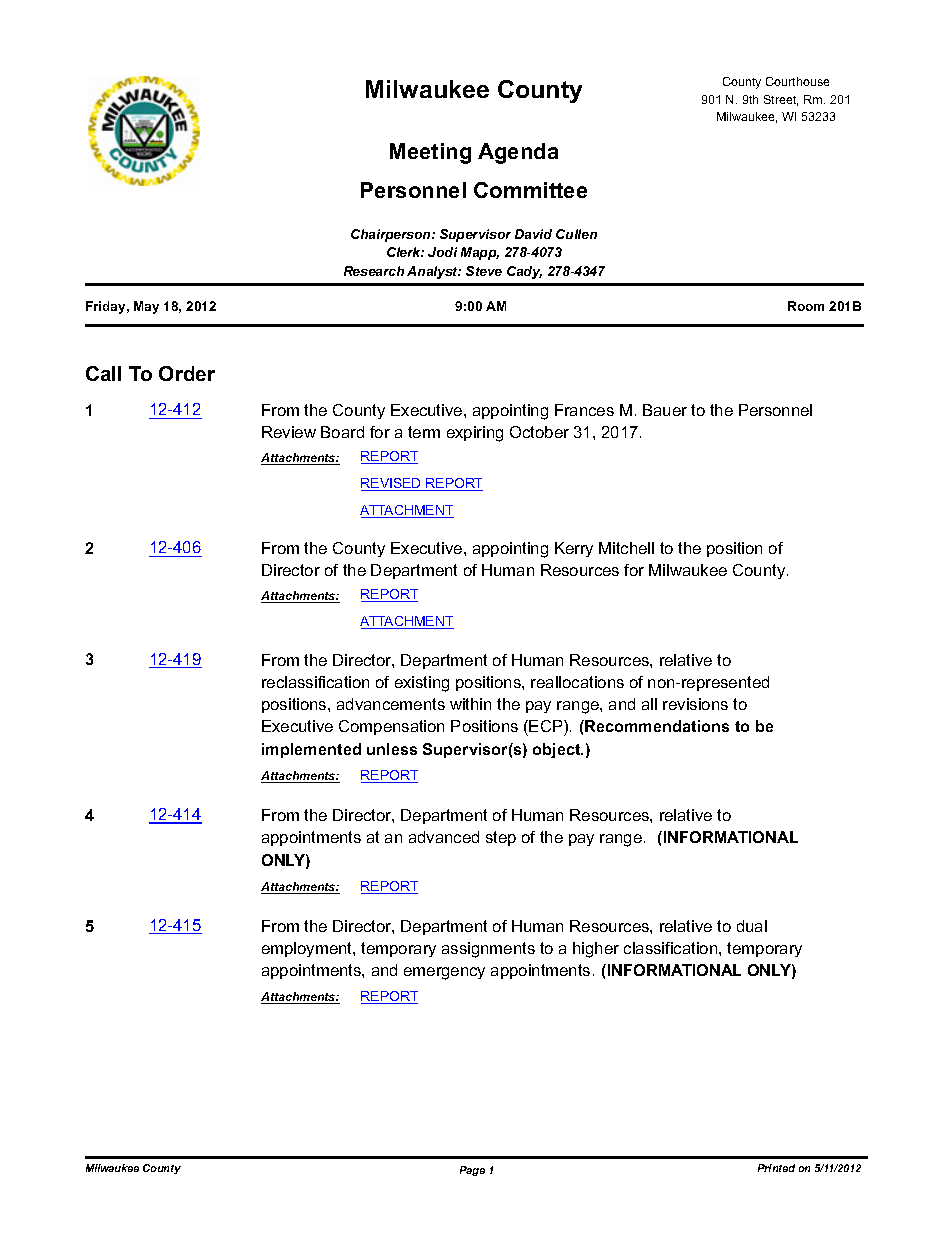 This document has height=1233, width=952. What do you see at coordinates (776, 1168) in the document?
I see `Printed` at bounding box center [776, 1168].
